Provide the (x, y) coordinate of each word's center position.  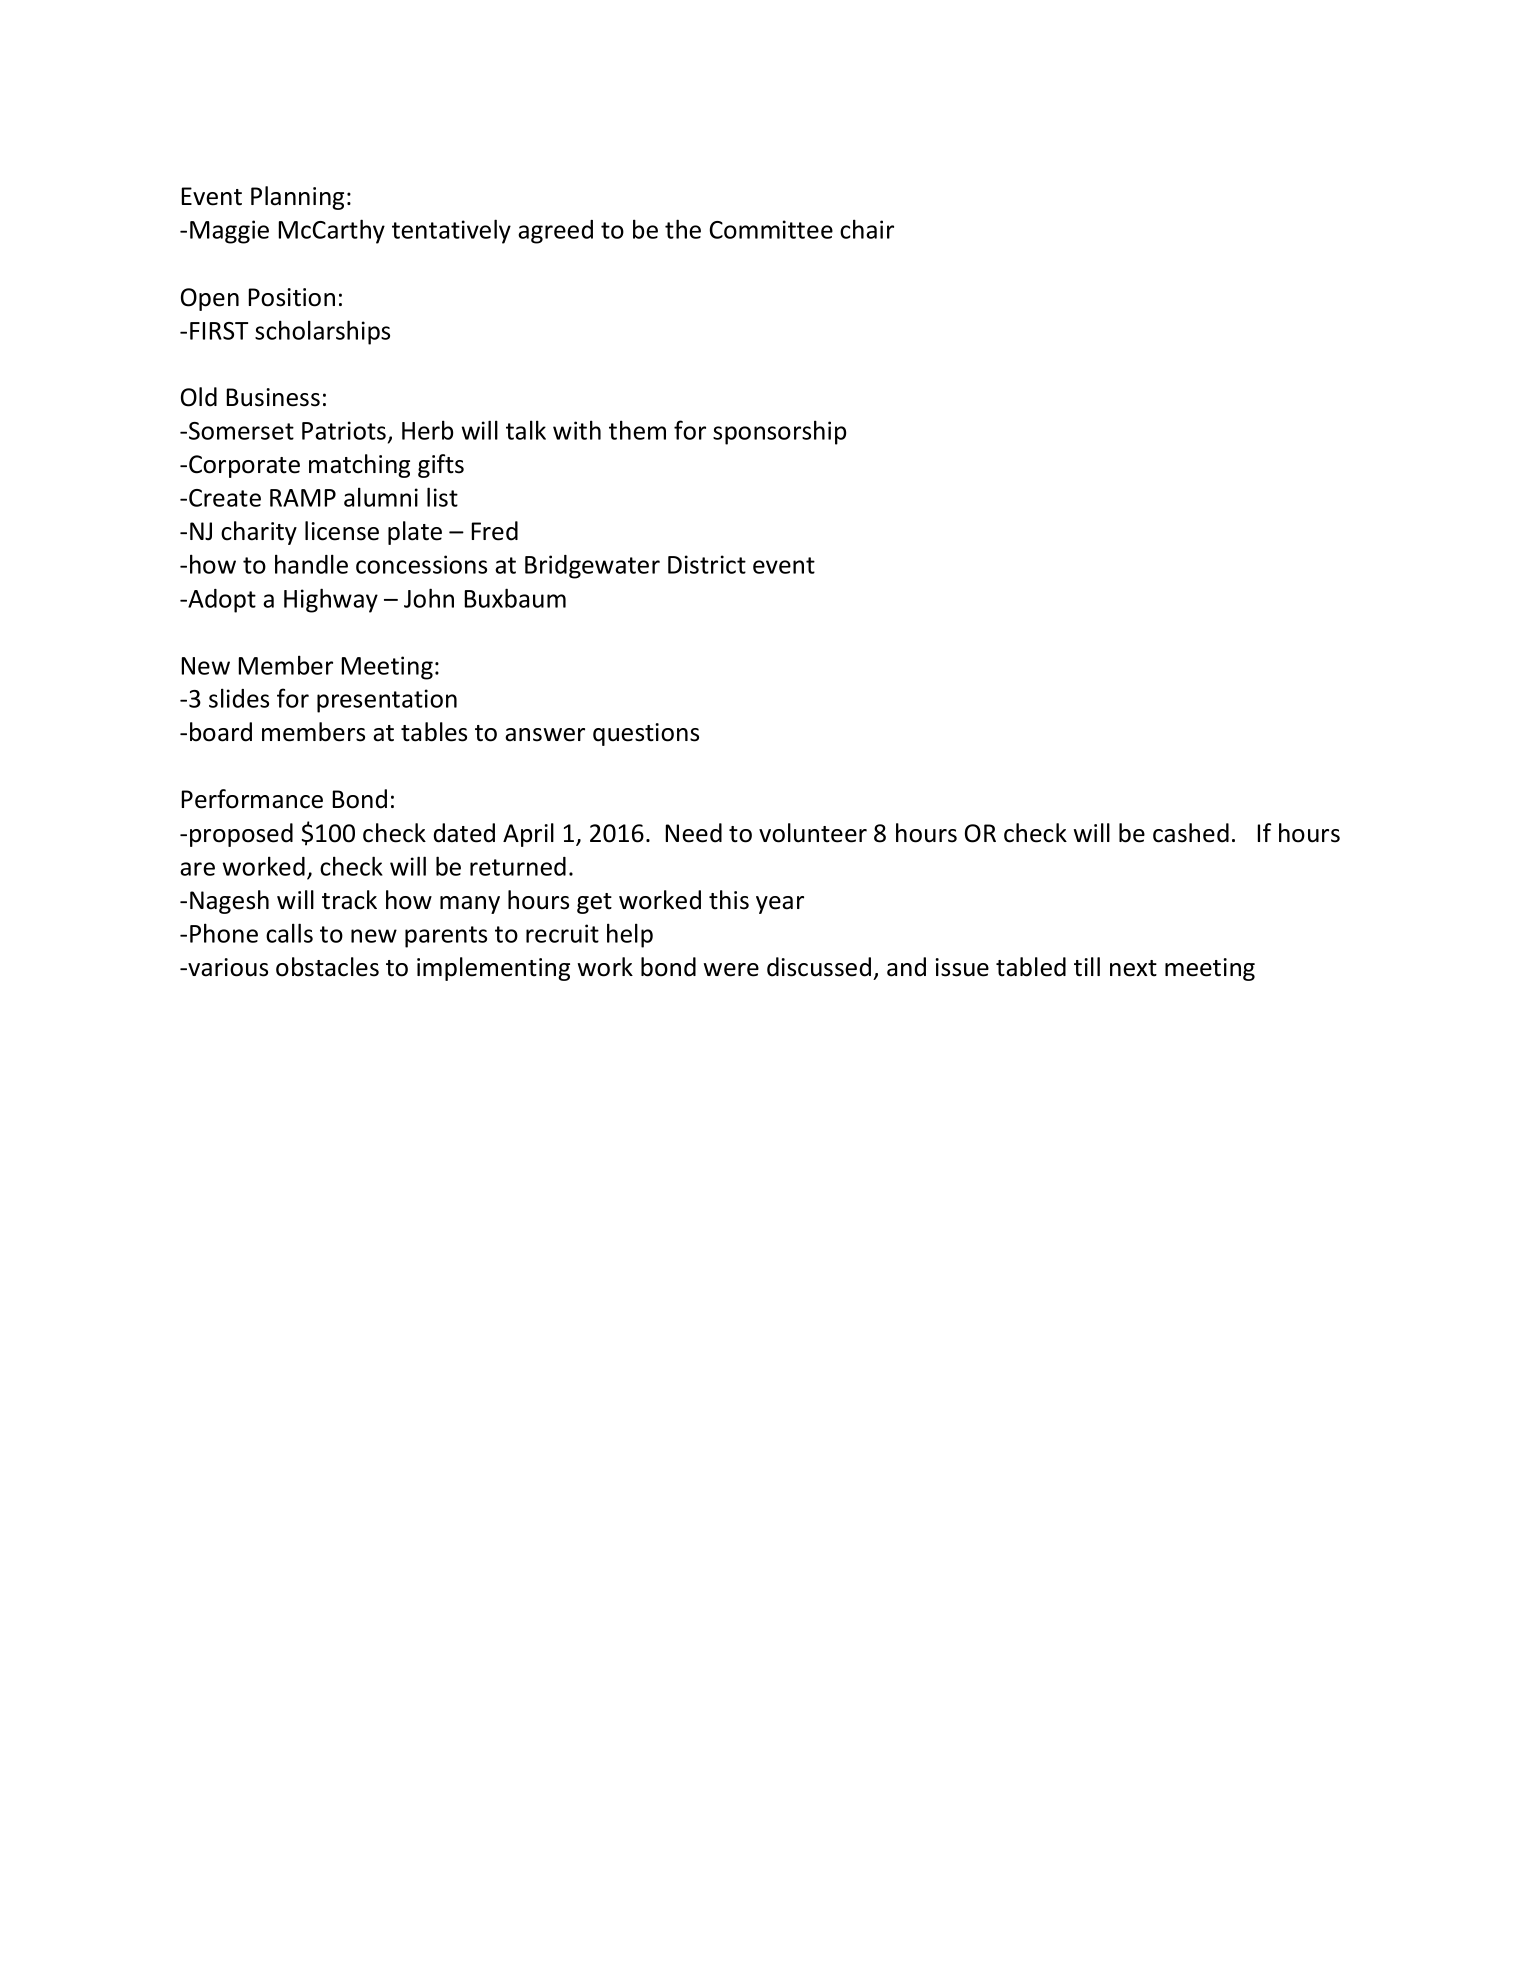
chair (867, 229)
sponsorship (779, 432)
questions (646, 734)
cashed (1191, 833)
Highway (331, 600)
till (1087, 967)
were (731, 970)
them (637, 430)
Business (273, 397)
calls (289, 933)
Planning (297, 198)
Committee (771, 229)
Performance (252, 799)
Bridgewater (592, 567)
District (707, 564)
